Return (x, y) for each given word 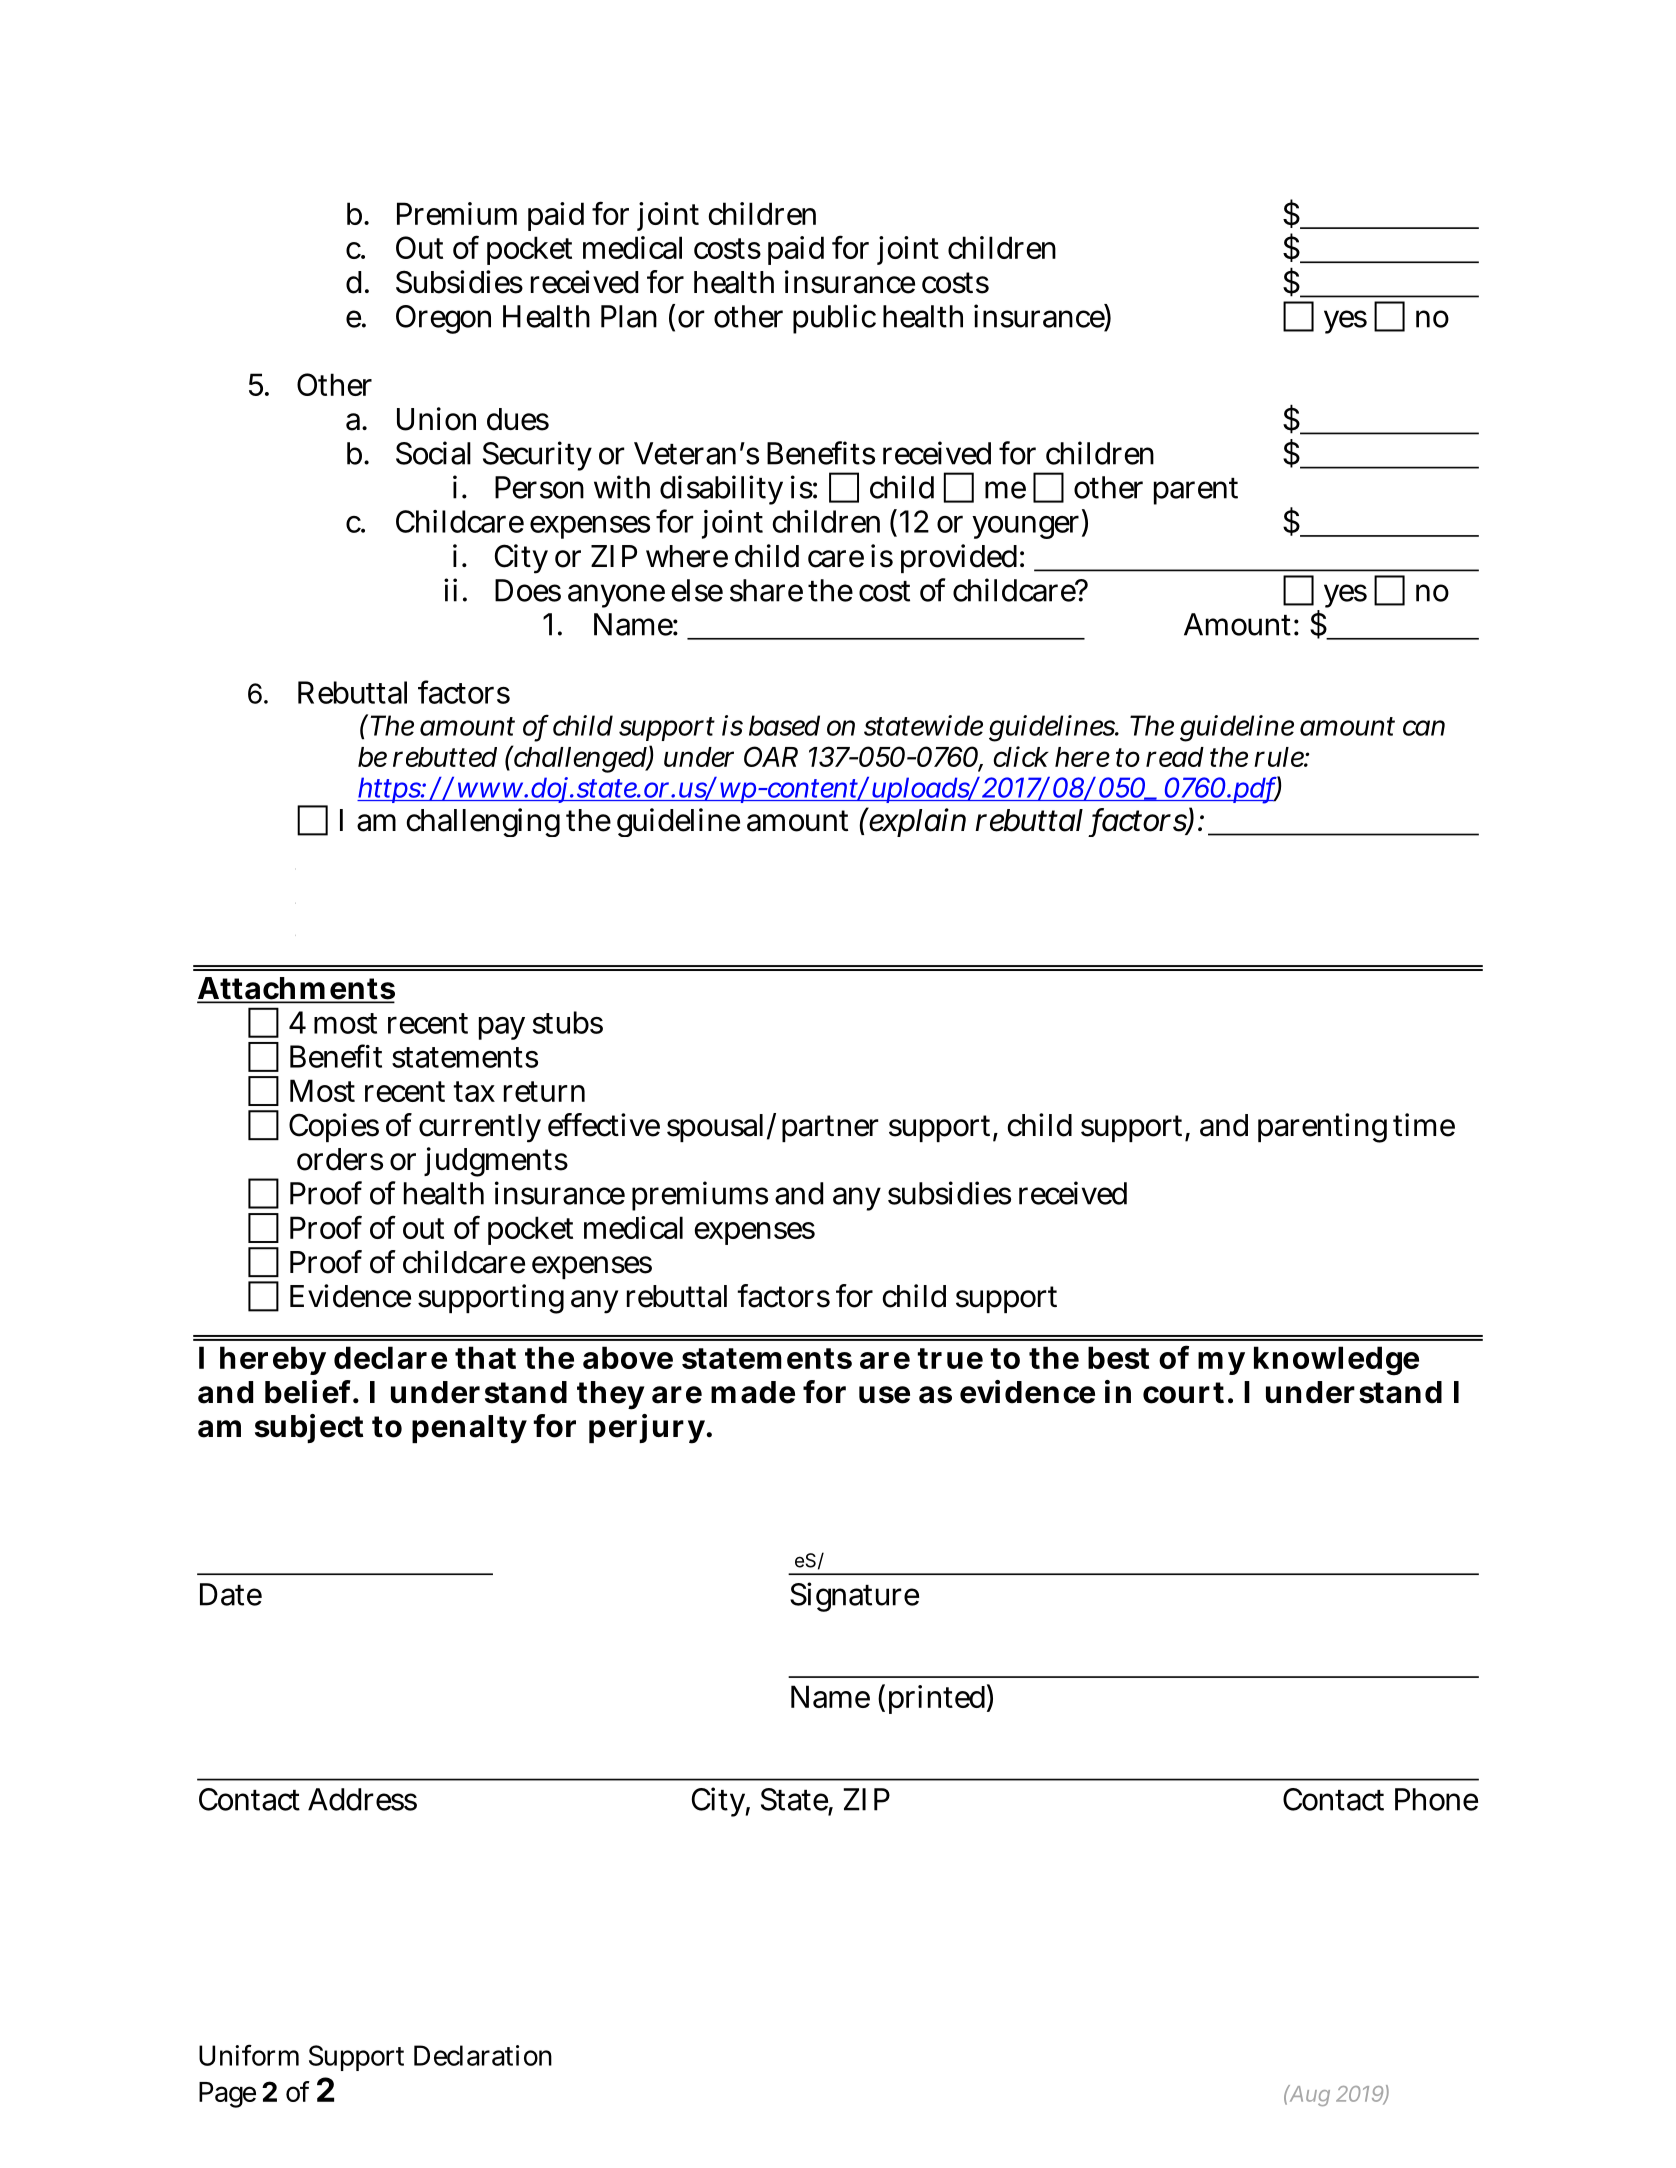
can (1424, 728)
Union (436, 419)
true (950, 1358)
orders (340, 1159)
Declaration (483, 2055)
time (1424, 1125)
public (834, 319)
